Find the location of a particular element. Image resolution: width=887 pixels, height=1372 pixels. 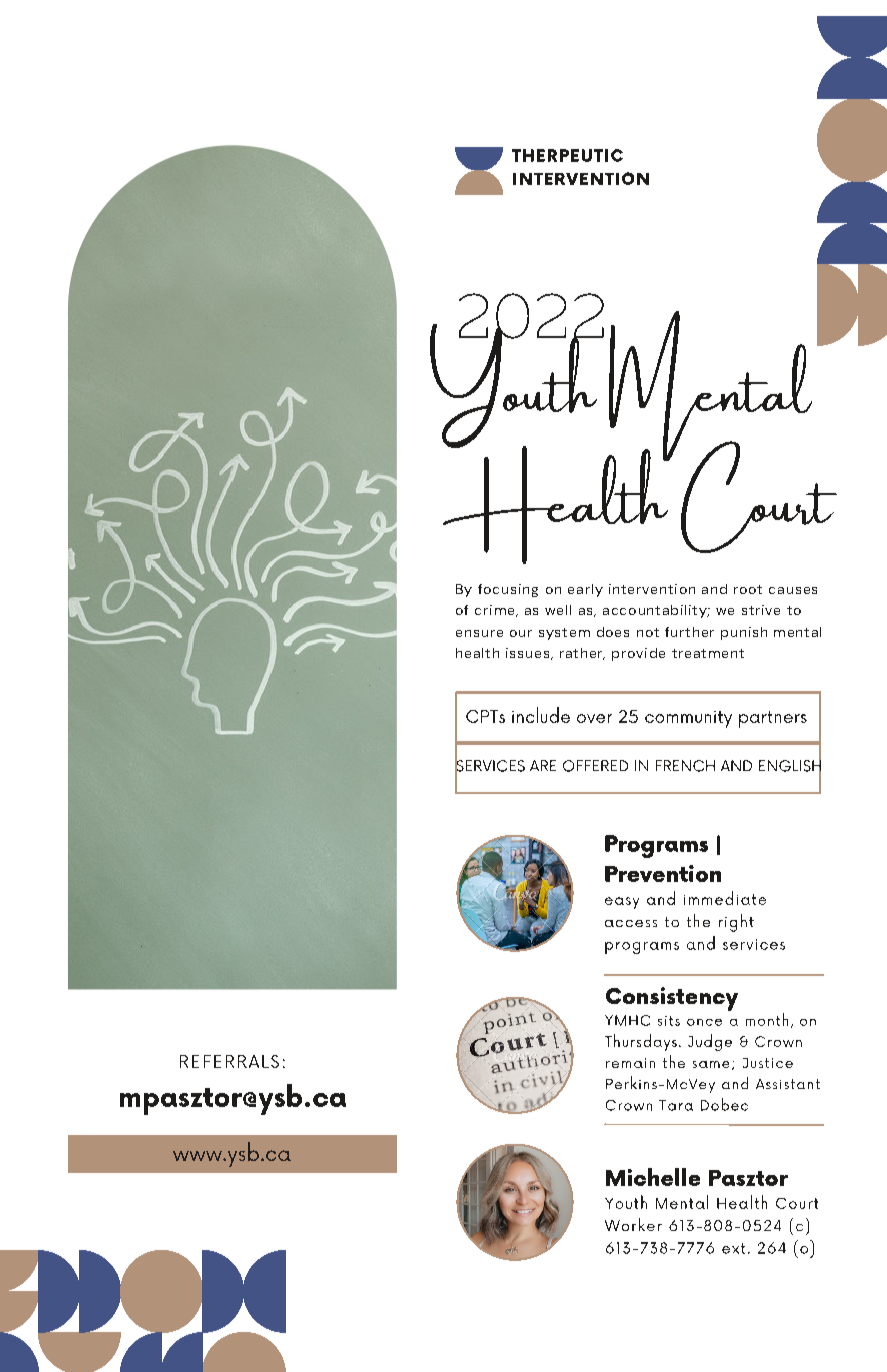

ensure is located at coordinates (479, 633).
